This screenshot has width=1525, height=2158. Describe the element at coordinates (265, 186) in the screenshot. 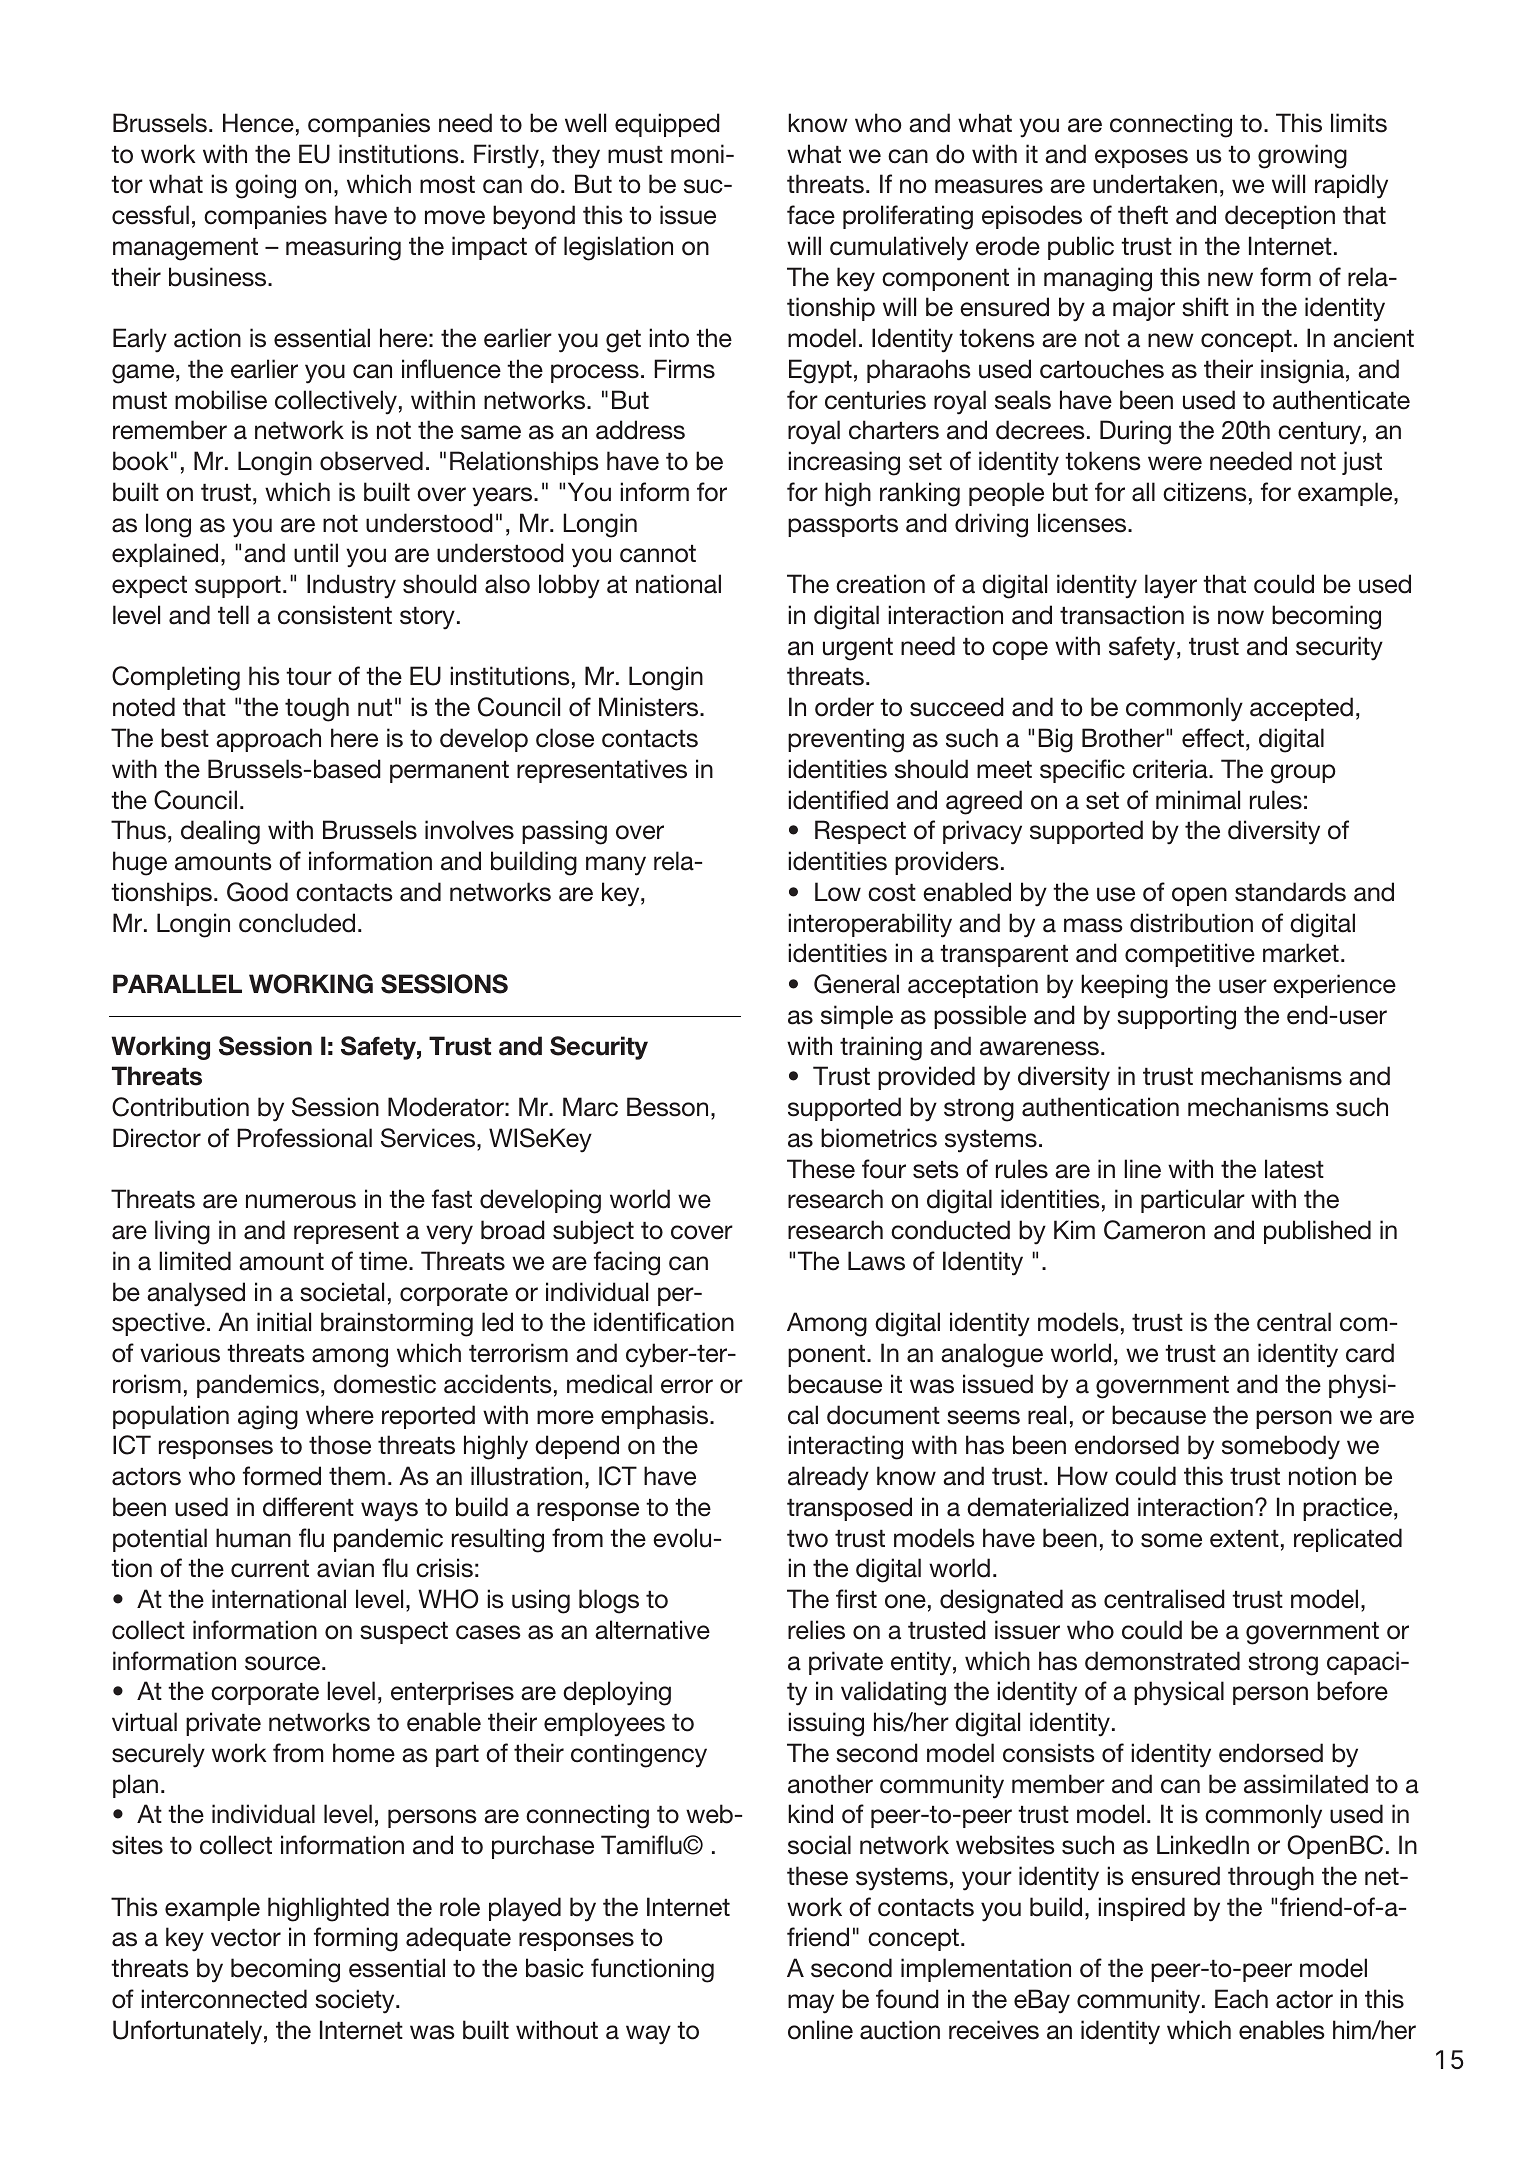

I see `going` at that location.
